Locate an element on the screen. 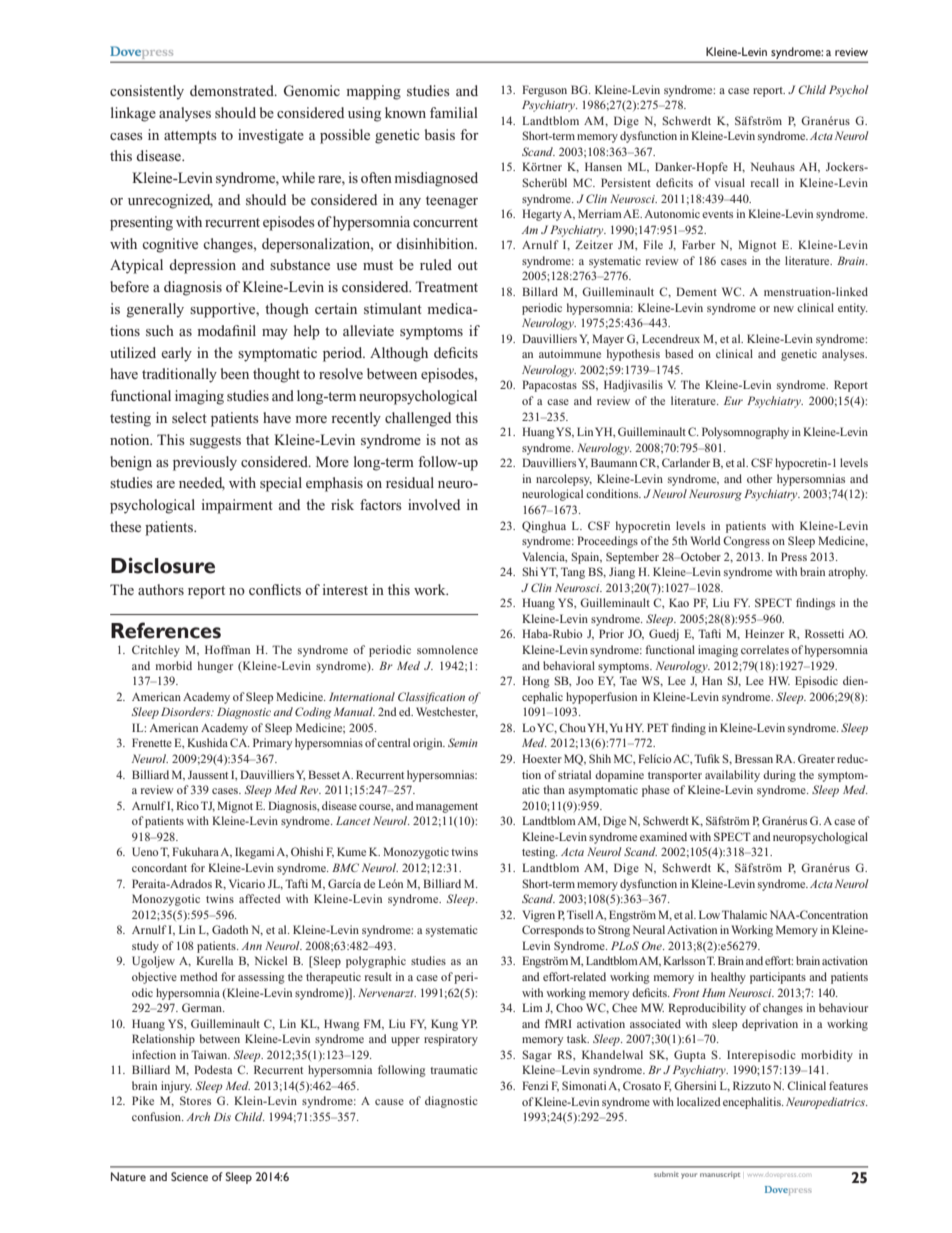  affected is located at coordinates (260, 898).
